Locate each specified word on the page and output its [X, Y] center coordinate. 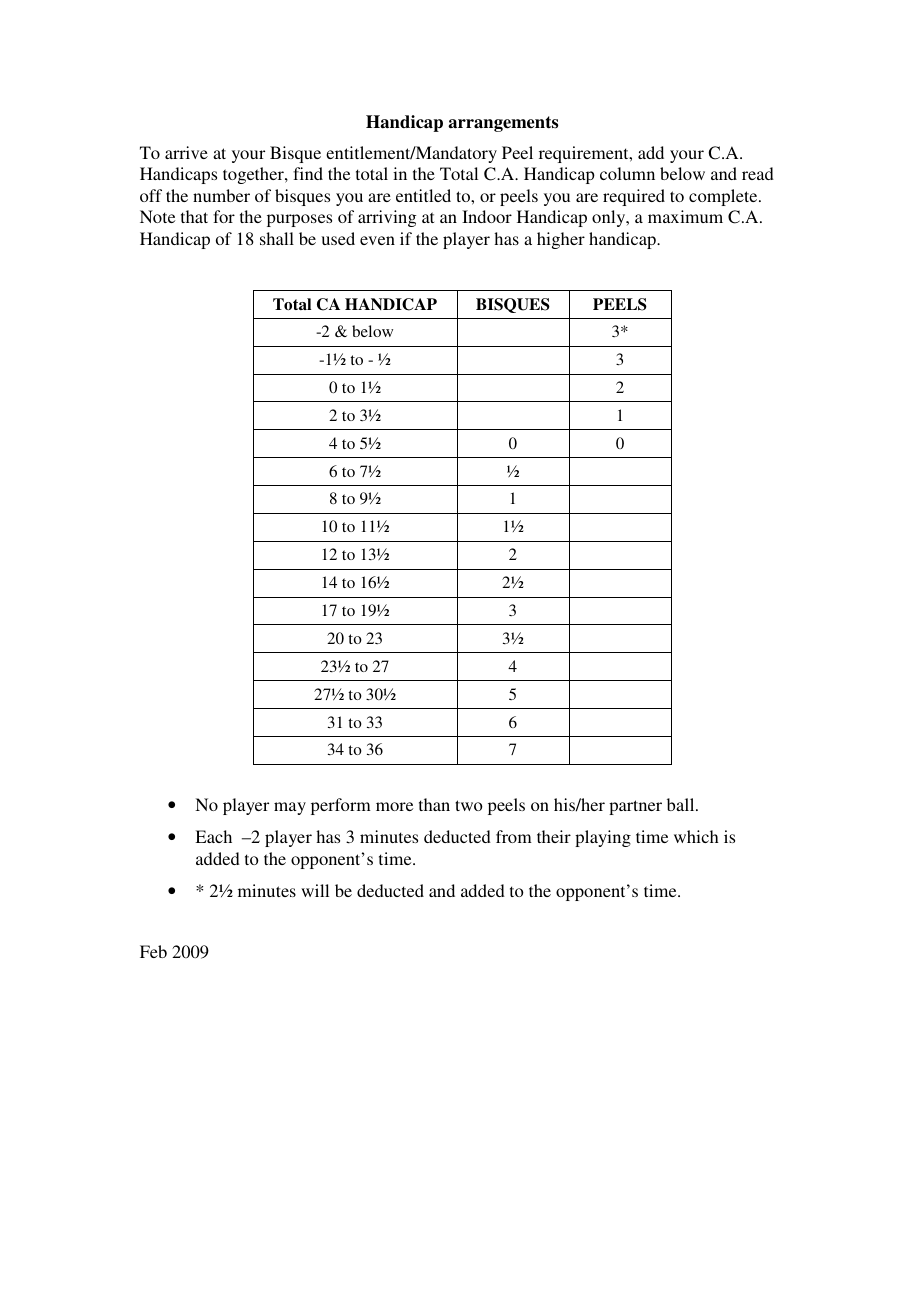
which [696, 836]
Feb [153, 951]
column [627, 173]
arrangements [503, 124]
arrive [186, 152]
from [514, 836]
